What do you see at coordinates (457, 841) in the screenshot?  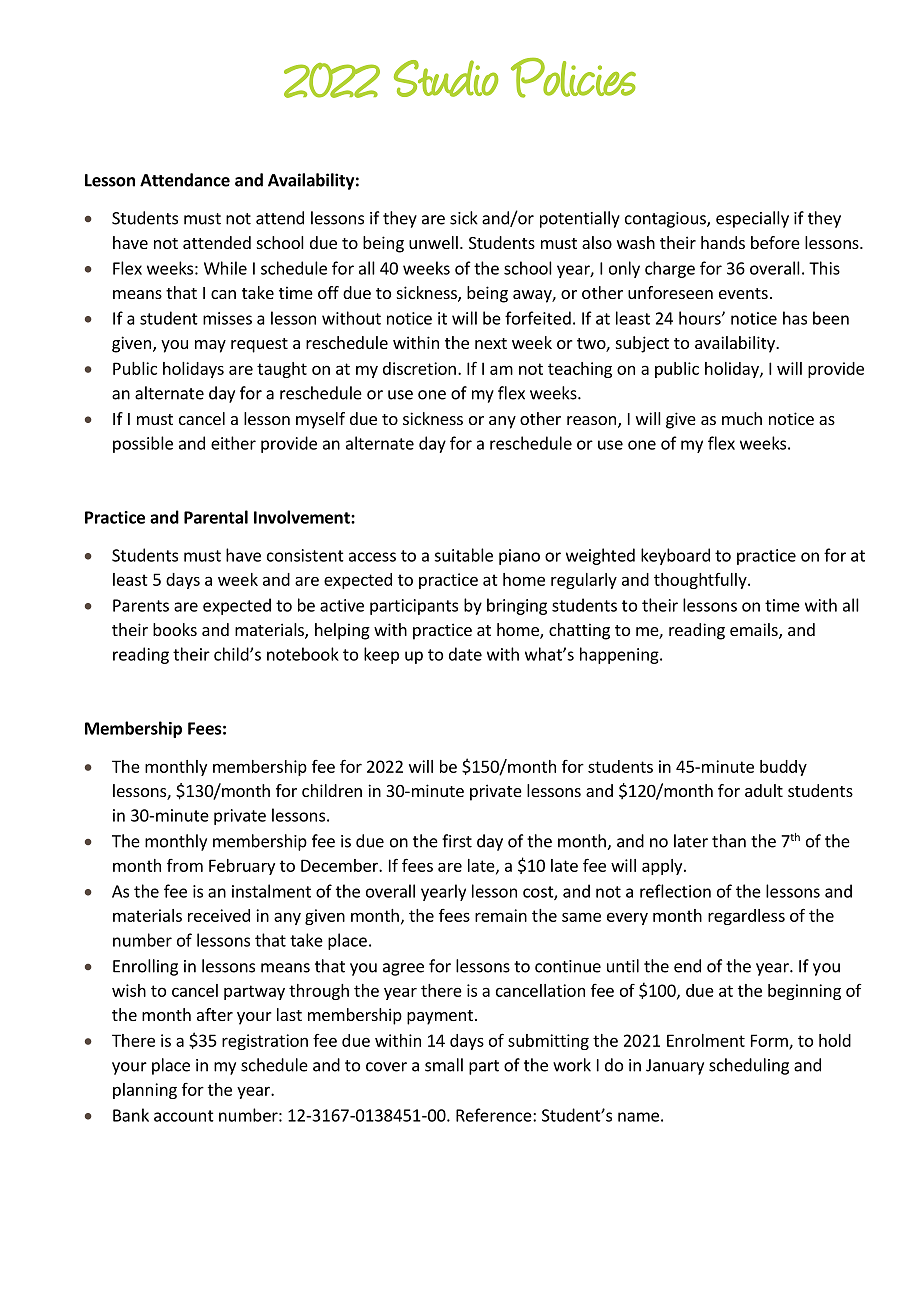 I see `first` at bounding box center [457, 841].
